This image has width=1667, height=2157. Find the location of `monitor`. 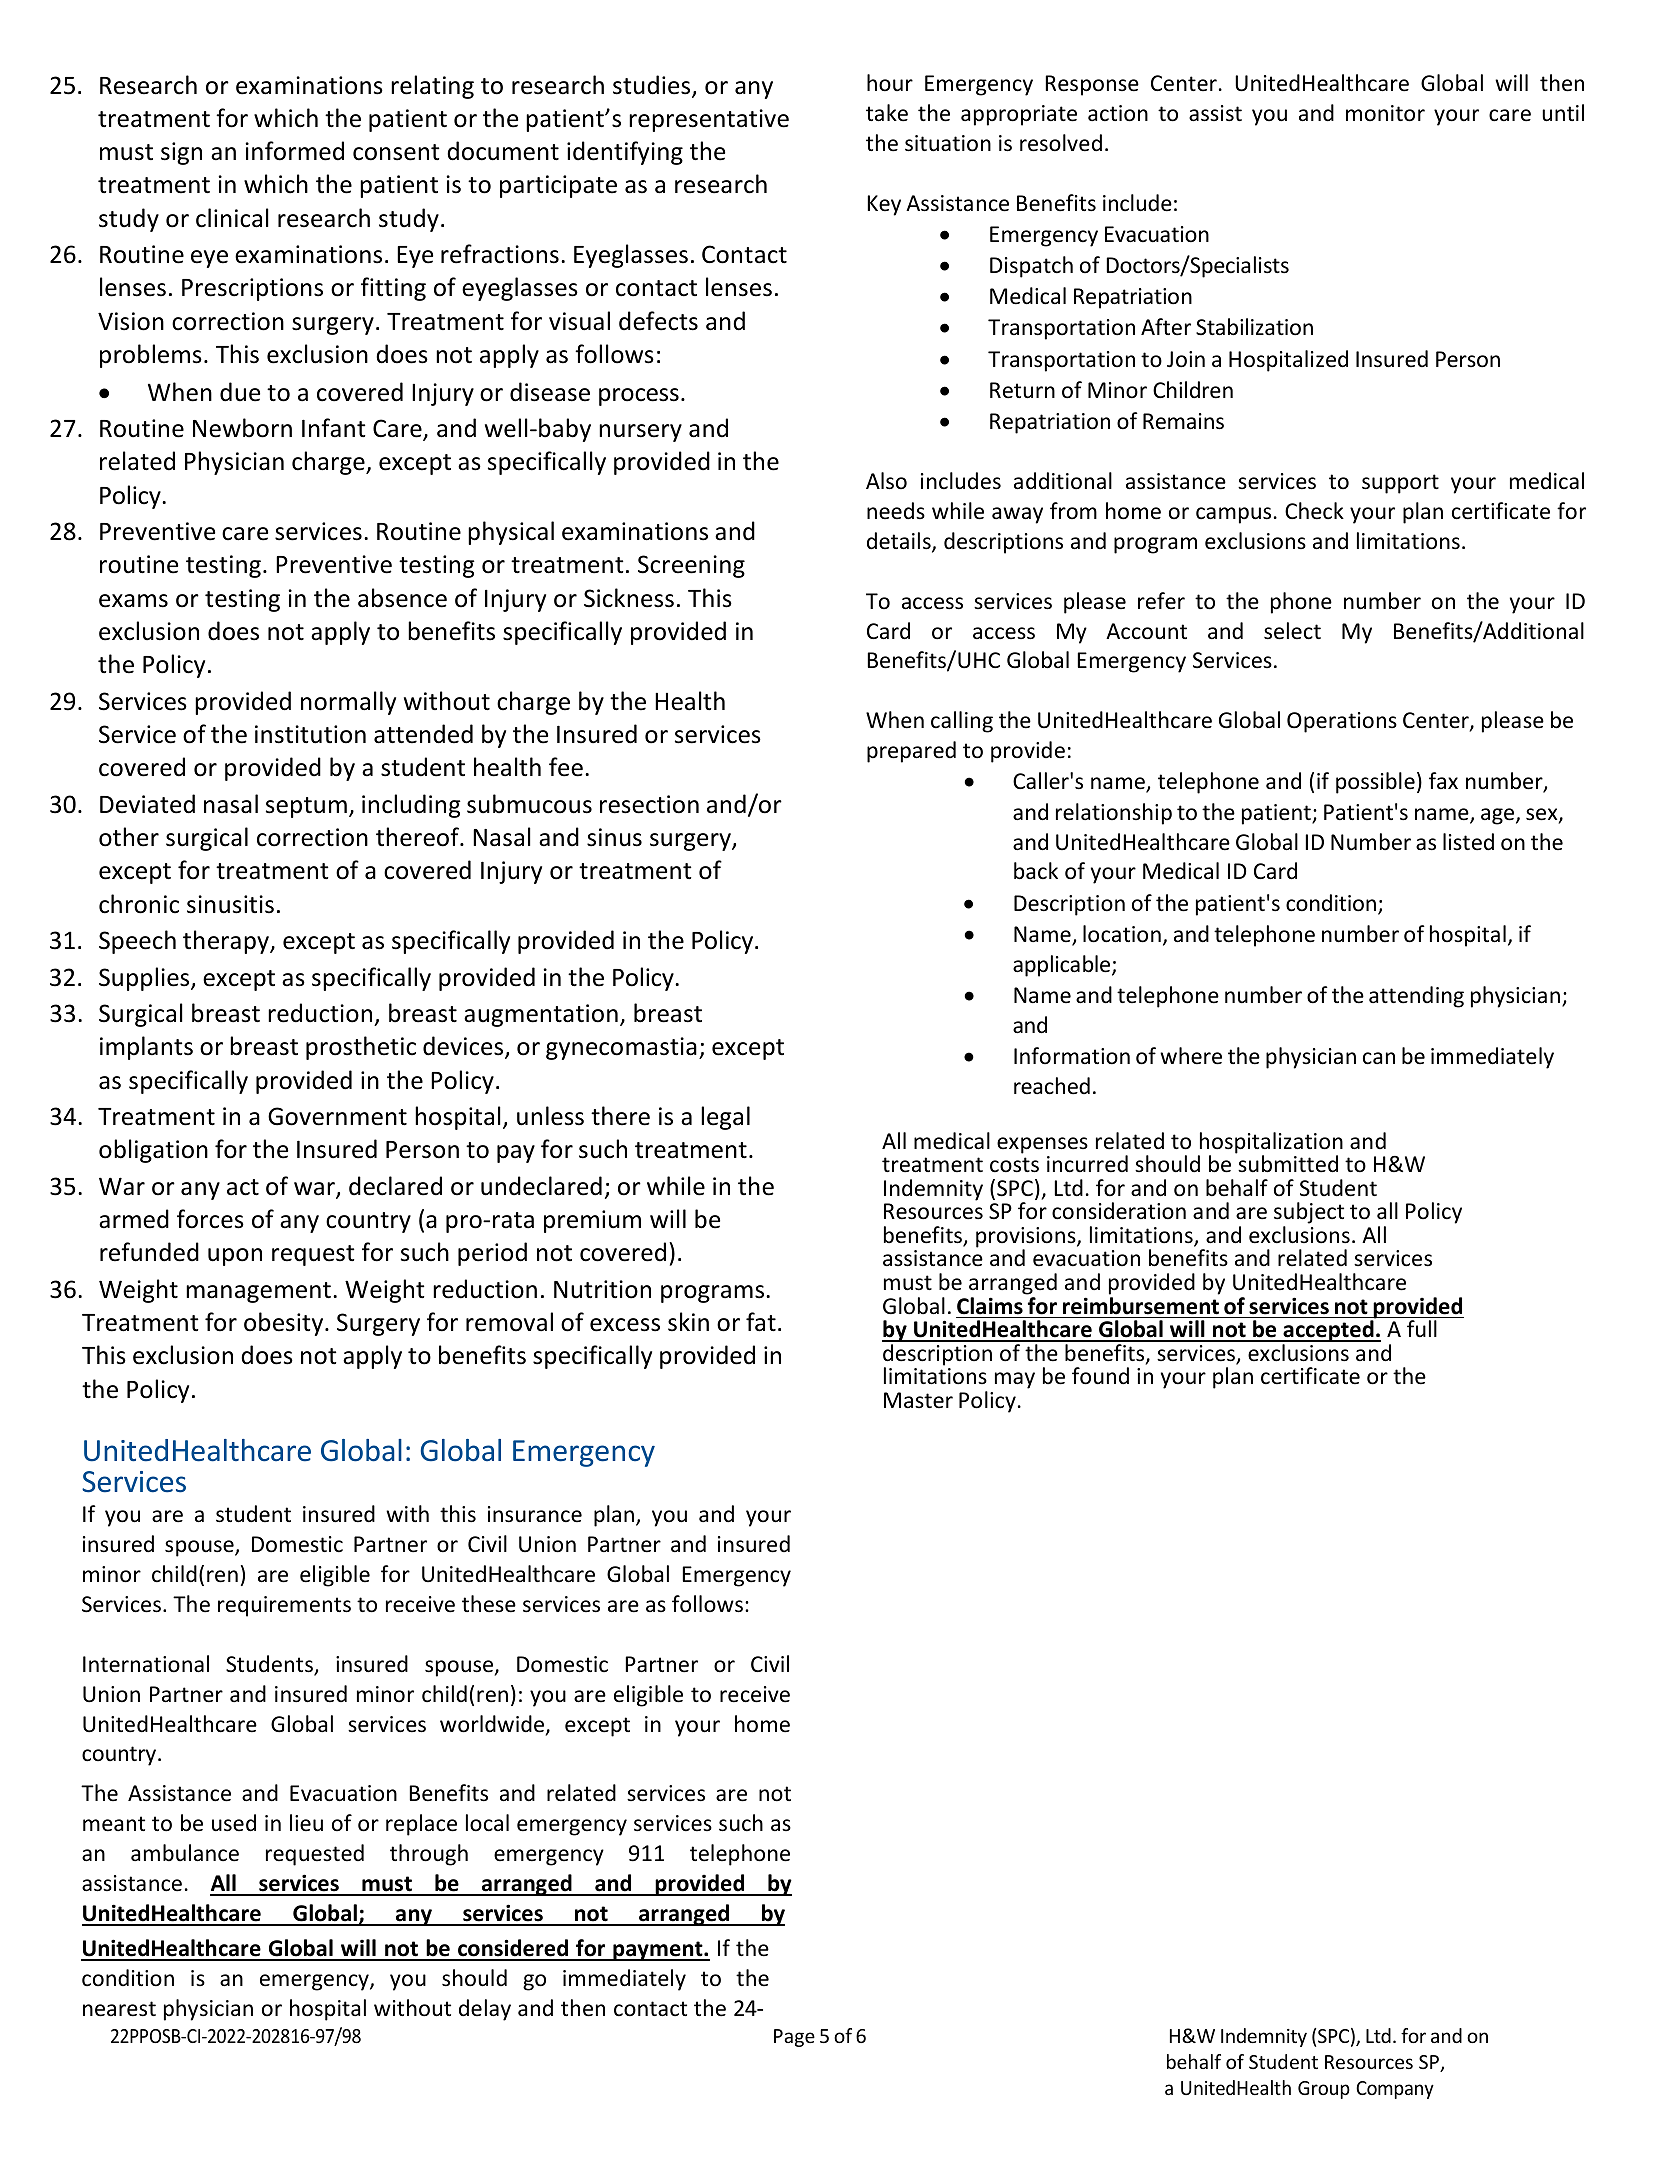

monitor is located at coordinates (1385, 113).
